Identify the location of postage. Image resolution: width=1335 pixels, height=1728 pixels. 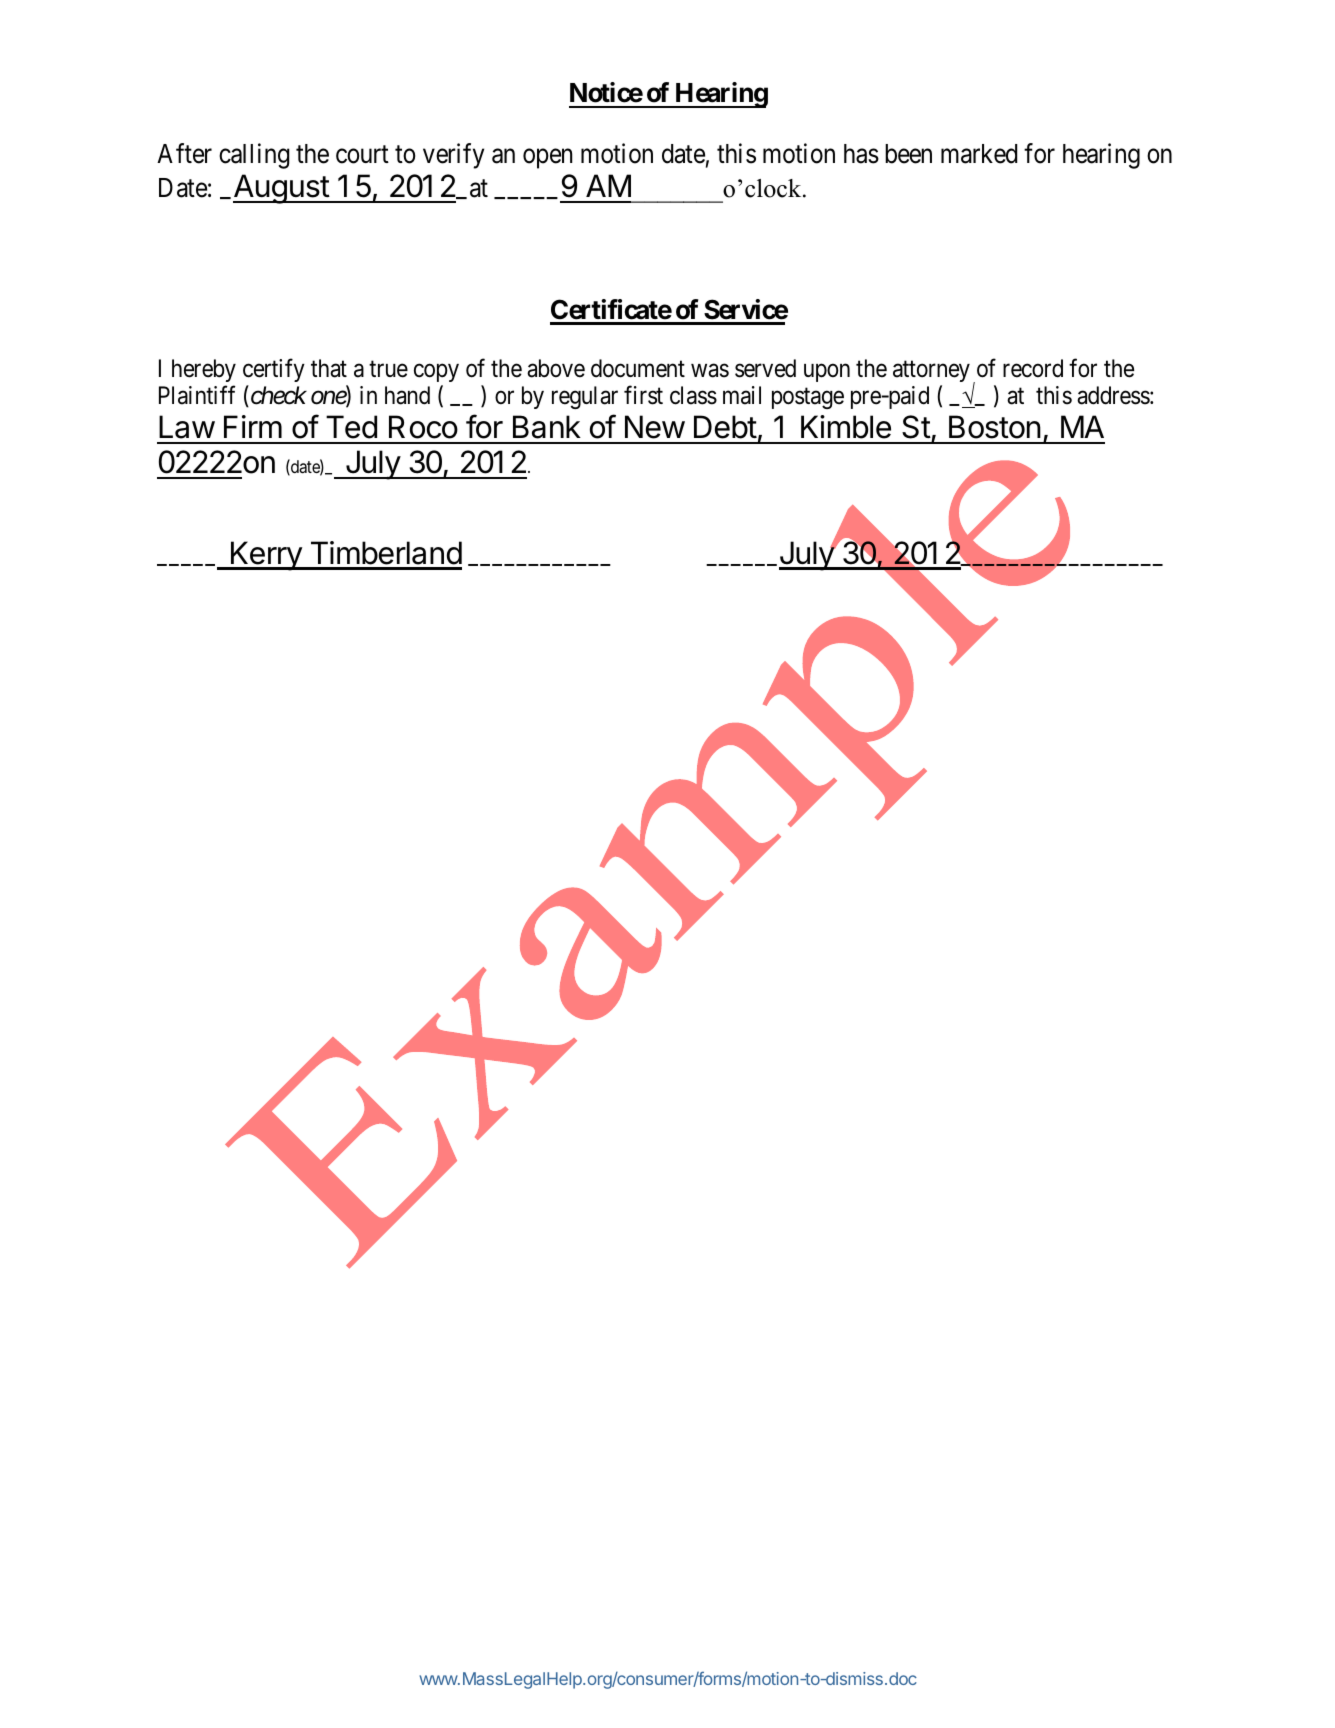
(808, 398).
